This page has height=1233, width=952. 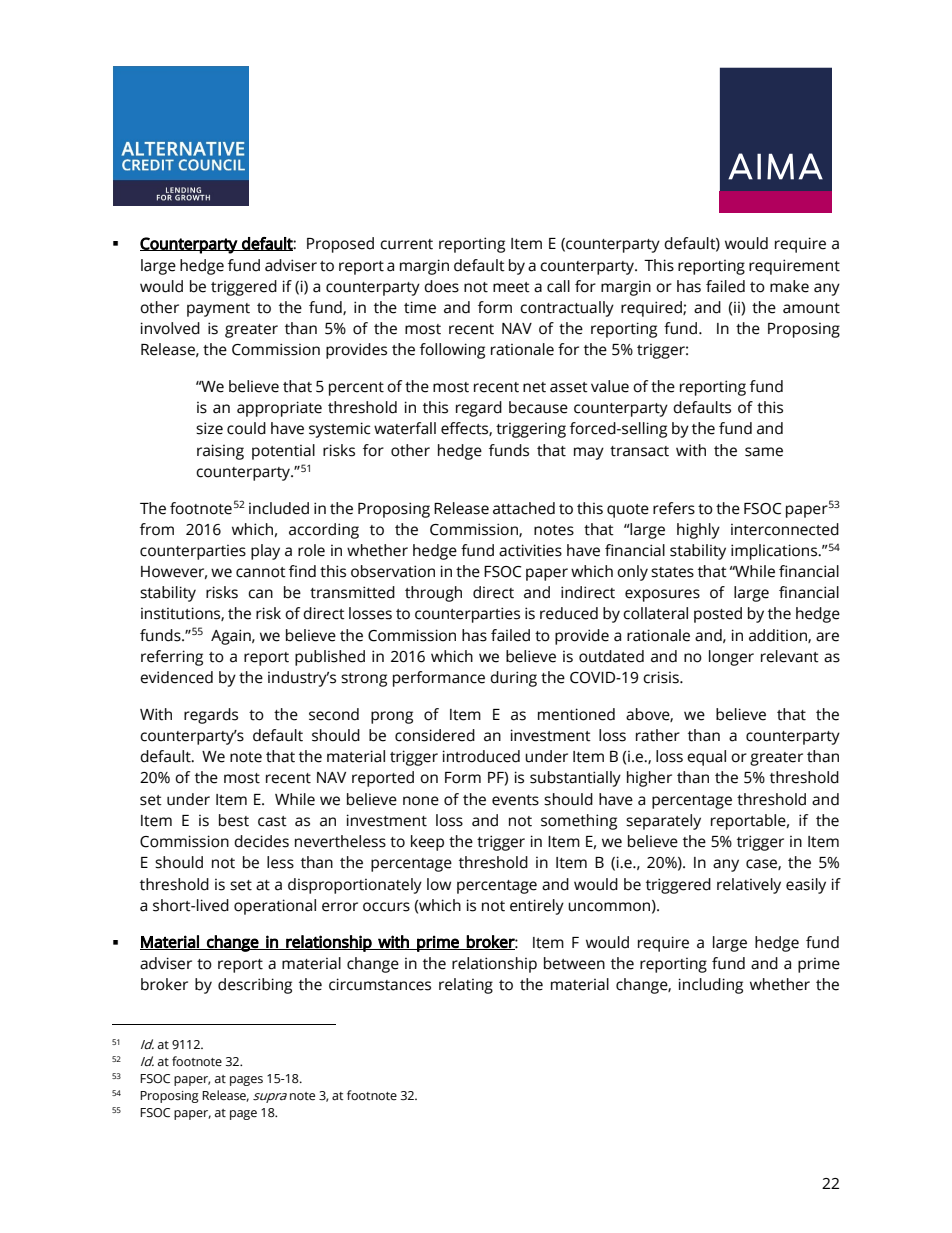 What do you see at coordinates (785, 529) in the page?
I see `interconnected` at bounding box center [785, 529].
